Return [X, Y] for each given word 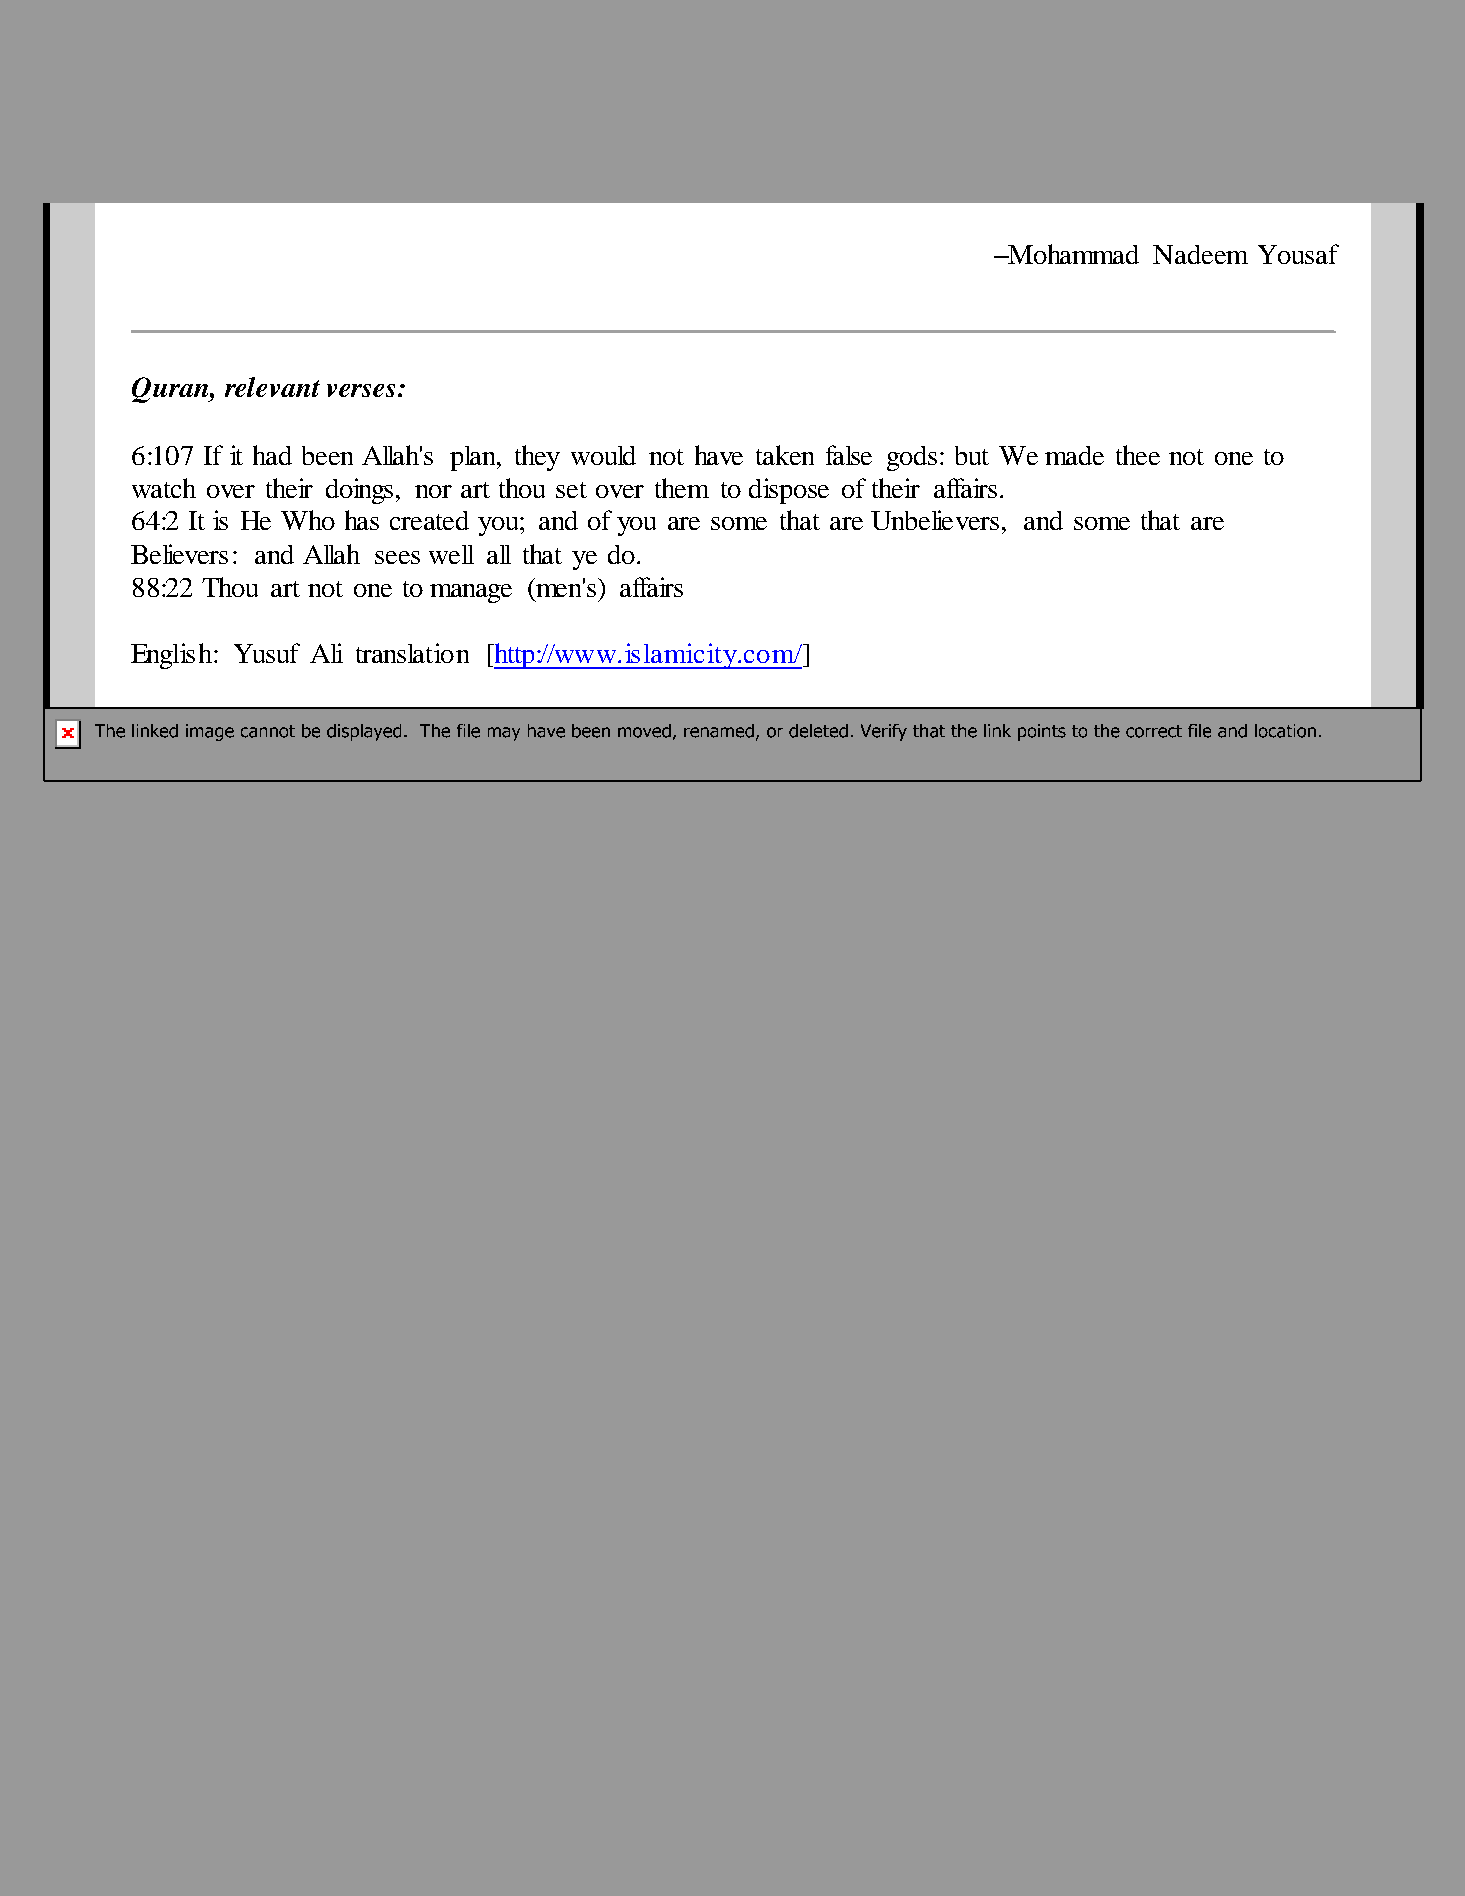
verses [361, 390]
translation [412, 653]
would [603, 455]
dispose [789, 491]
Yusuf [267, 653]
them [682, 488]
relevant [272, 387]
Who [308, 520]
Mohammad [1072, 254]
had [272, 455]
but [972, 455]
